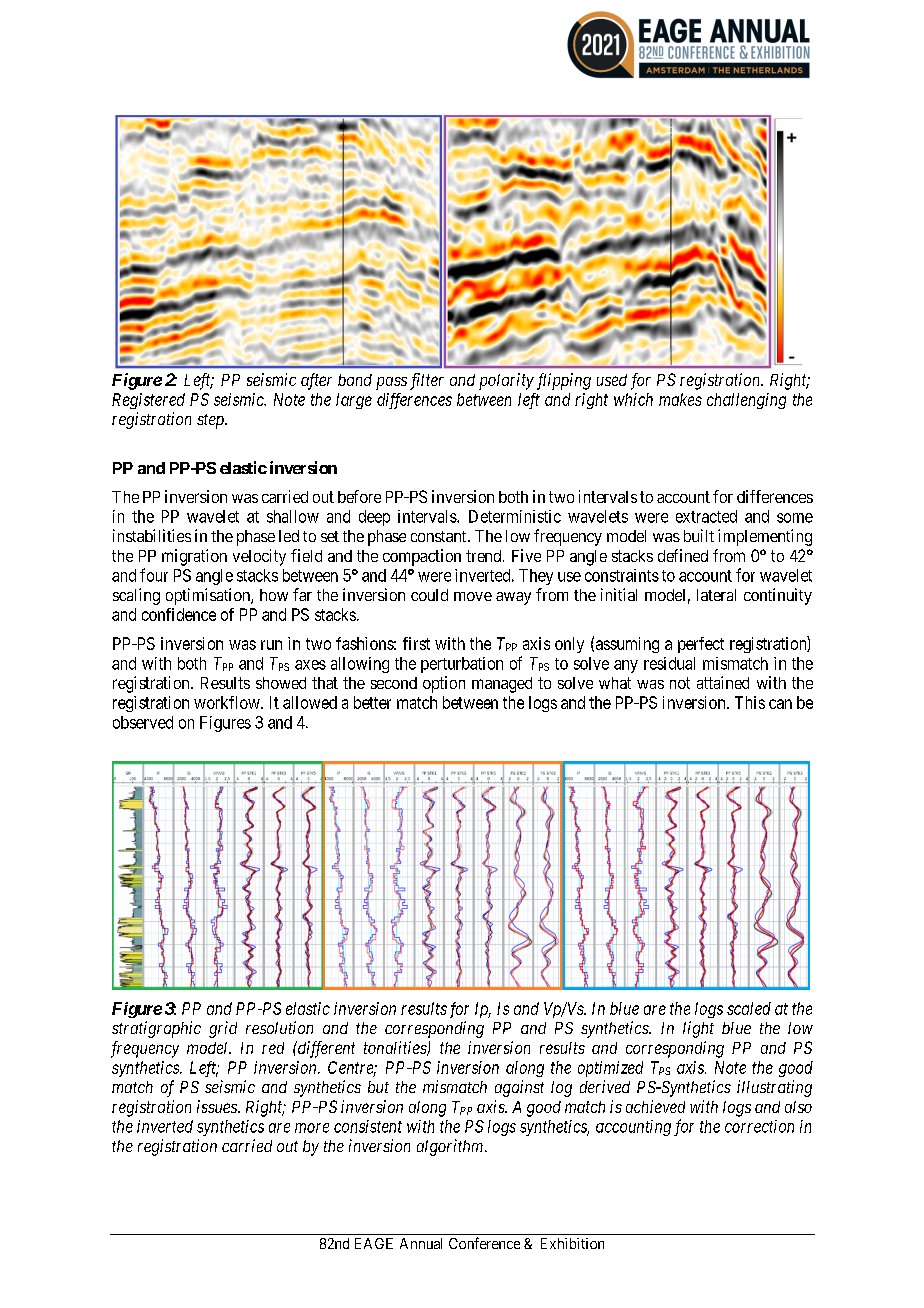 The width and height of the image is (924, 1308). I want to click on polarity, so click(506, 381).
